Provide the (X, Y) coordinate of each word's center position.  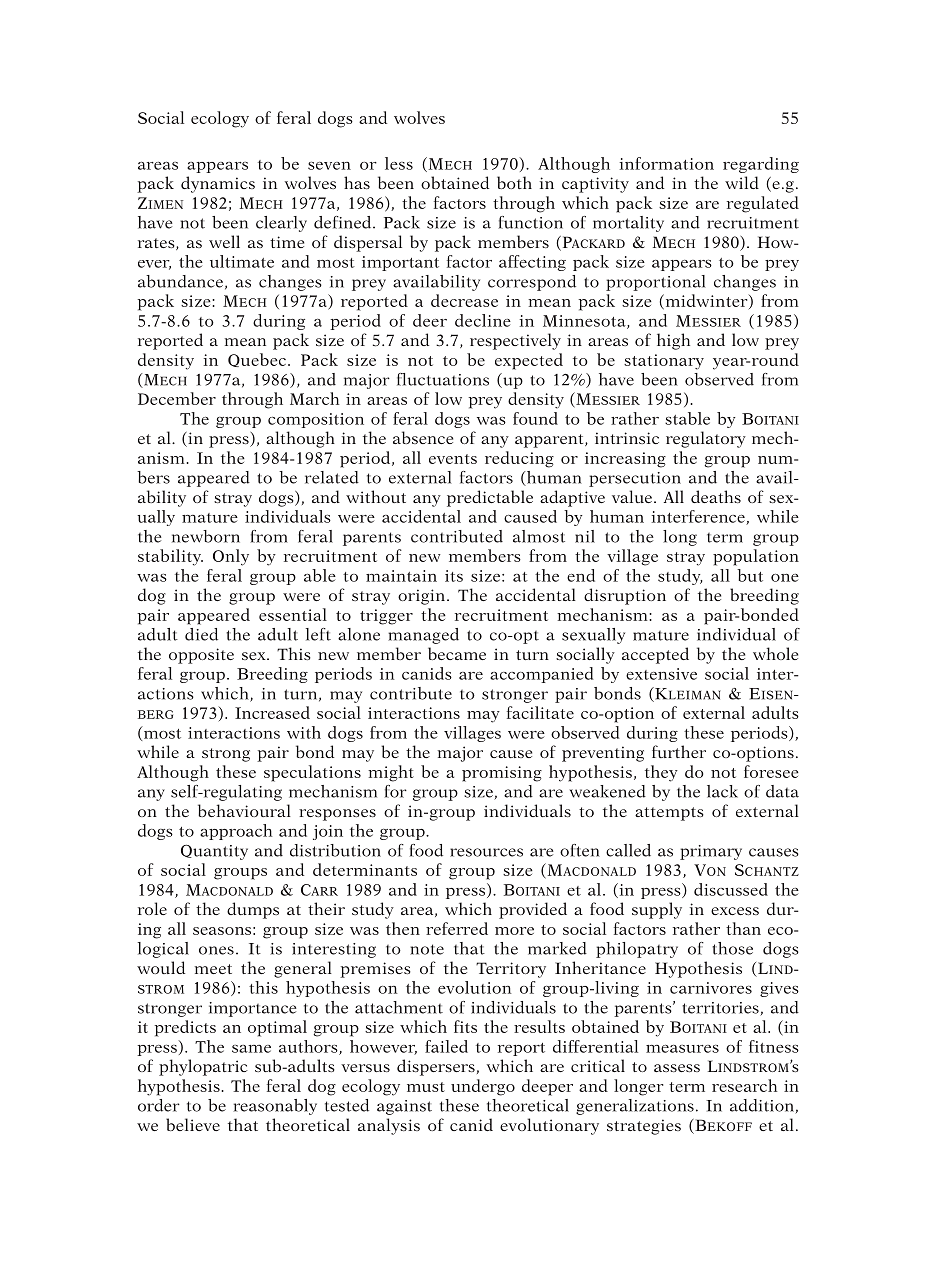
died (201, 634)
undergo (483, 1087)
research (744, 1085)
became (457, 653)
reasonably (275, 1107)
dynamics (218, 184)
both (514, 182)
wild (742, 182)
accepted (655, 655)
